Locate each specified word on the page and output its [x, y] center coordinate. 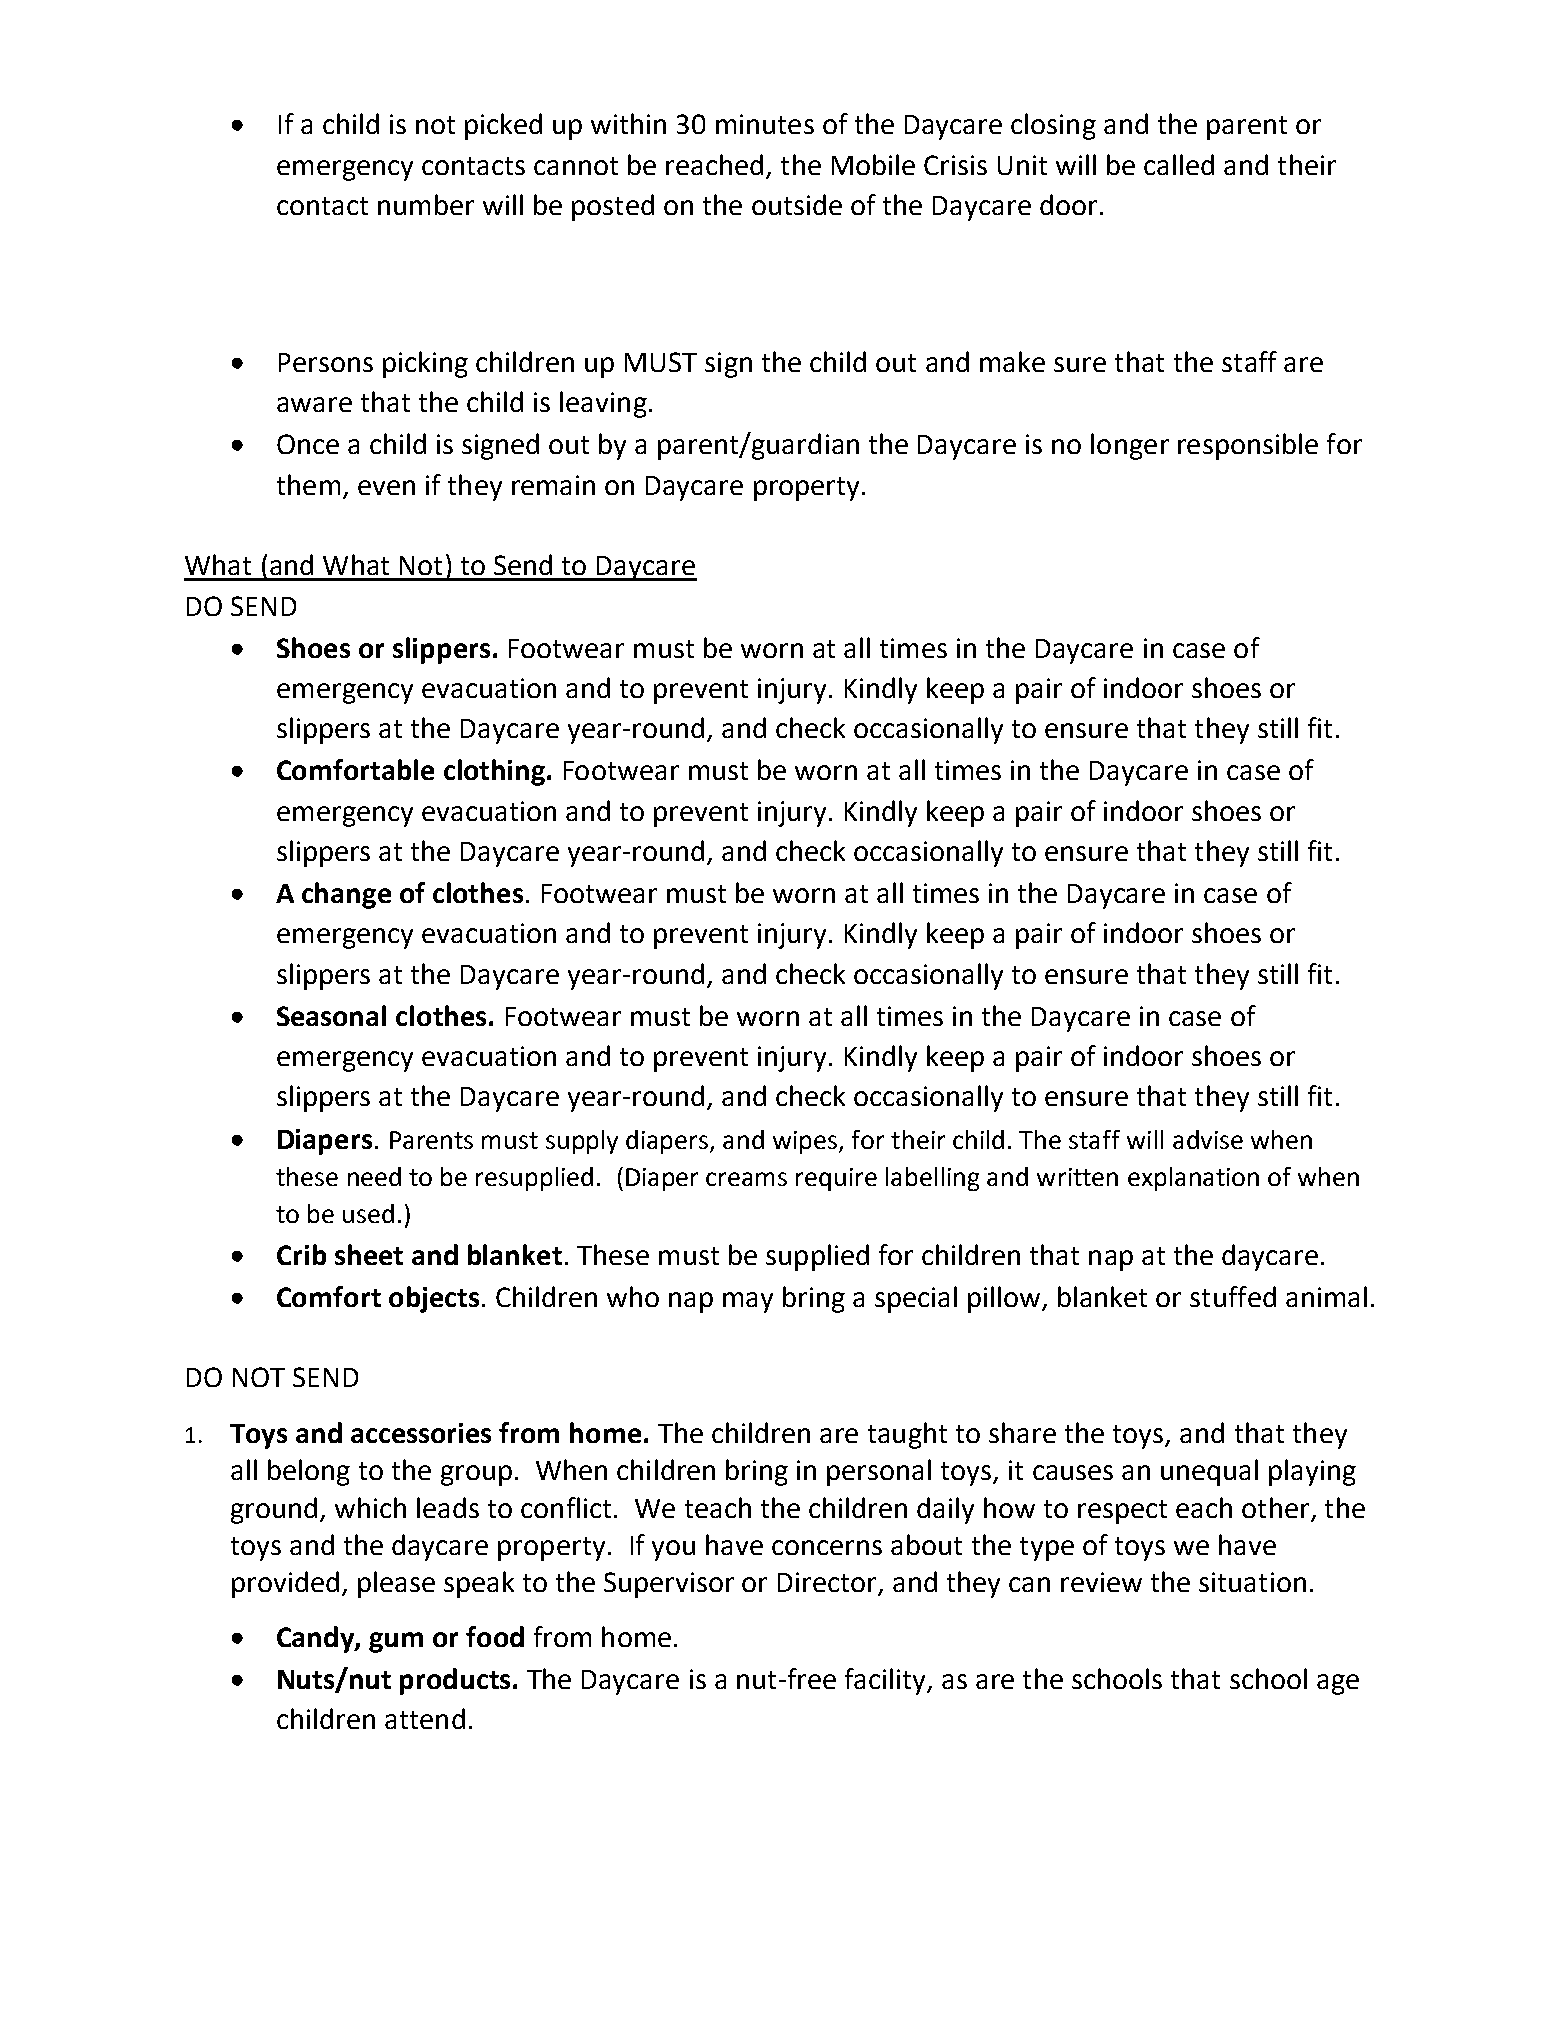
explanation [1193, 1179]
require [836, 1179]
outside [797, 204]
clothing [494, 772]
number [426, 204]
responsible [1248, 446]
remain [553, 485]
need [374, 1176]
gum [396, 1642]
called [1179, 164]
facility [887, 1681]
